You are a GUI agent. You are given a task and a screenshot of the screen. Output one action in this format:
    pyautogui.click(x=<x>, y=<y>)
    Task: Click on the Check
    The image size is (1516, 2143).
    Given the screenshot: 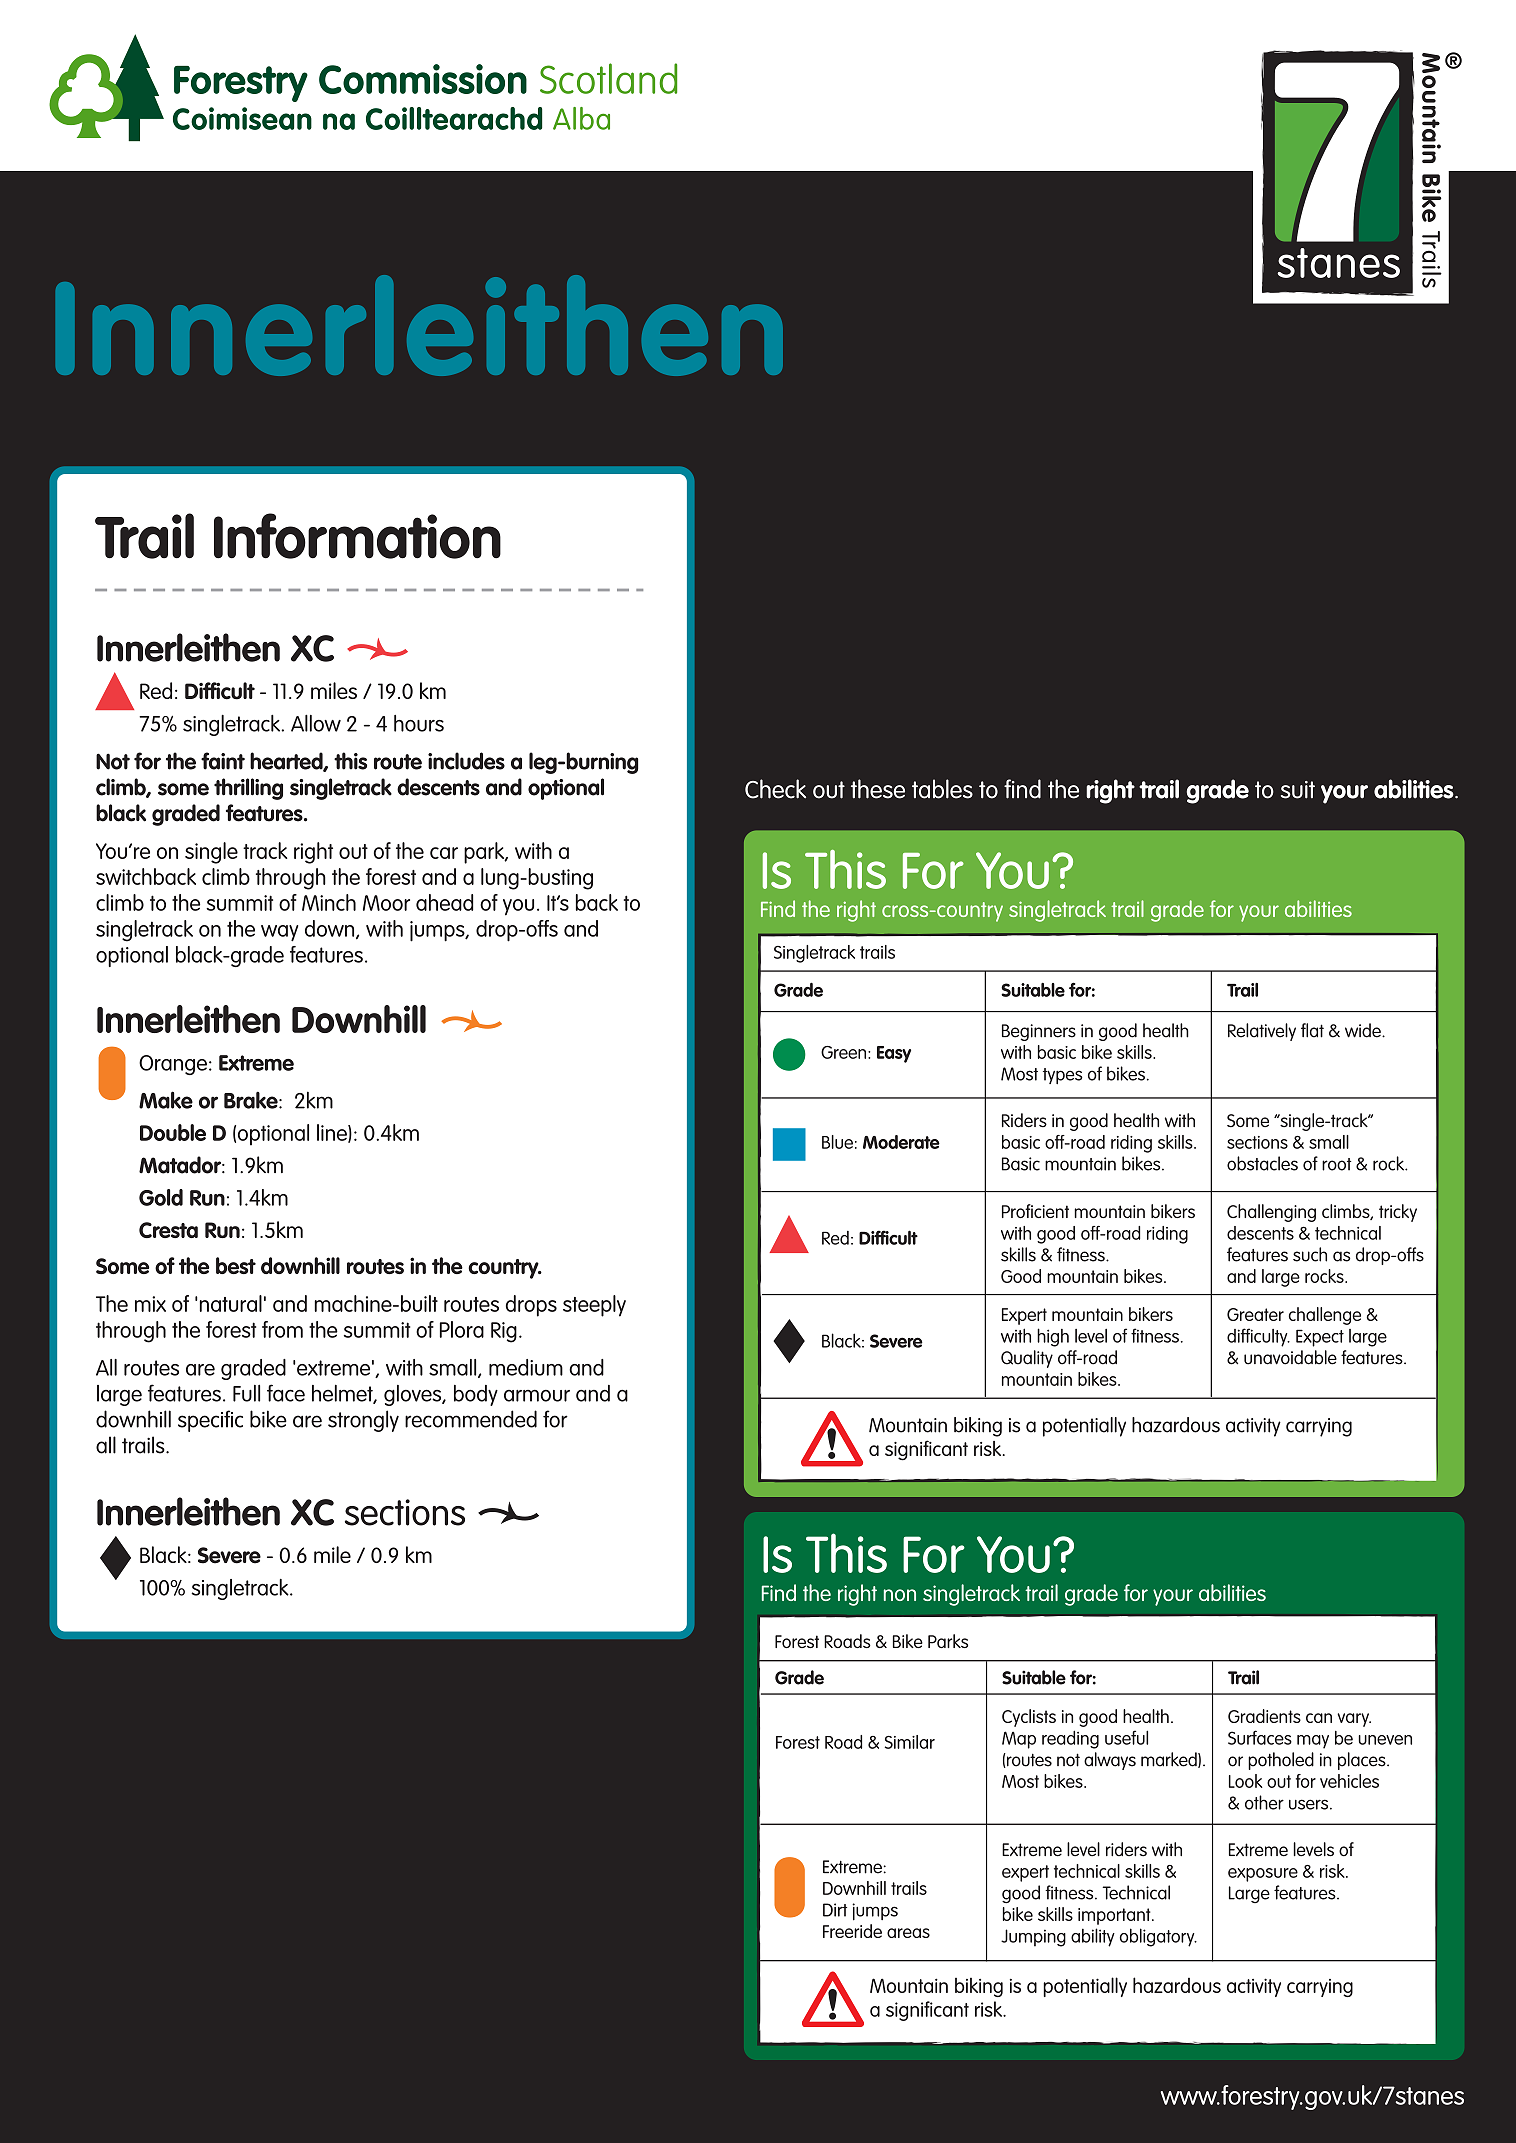 What is the action you would take?
    pyautogui.click(x=775, y=789)
